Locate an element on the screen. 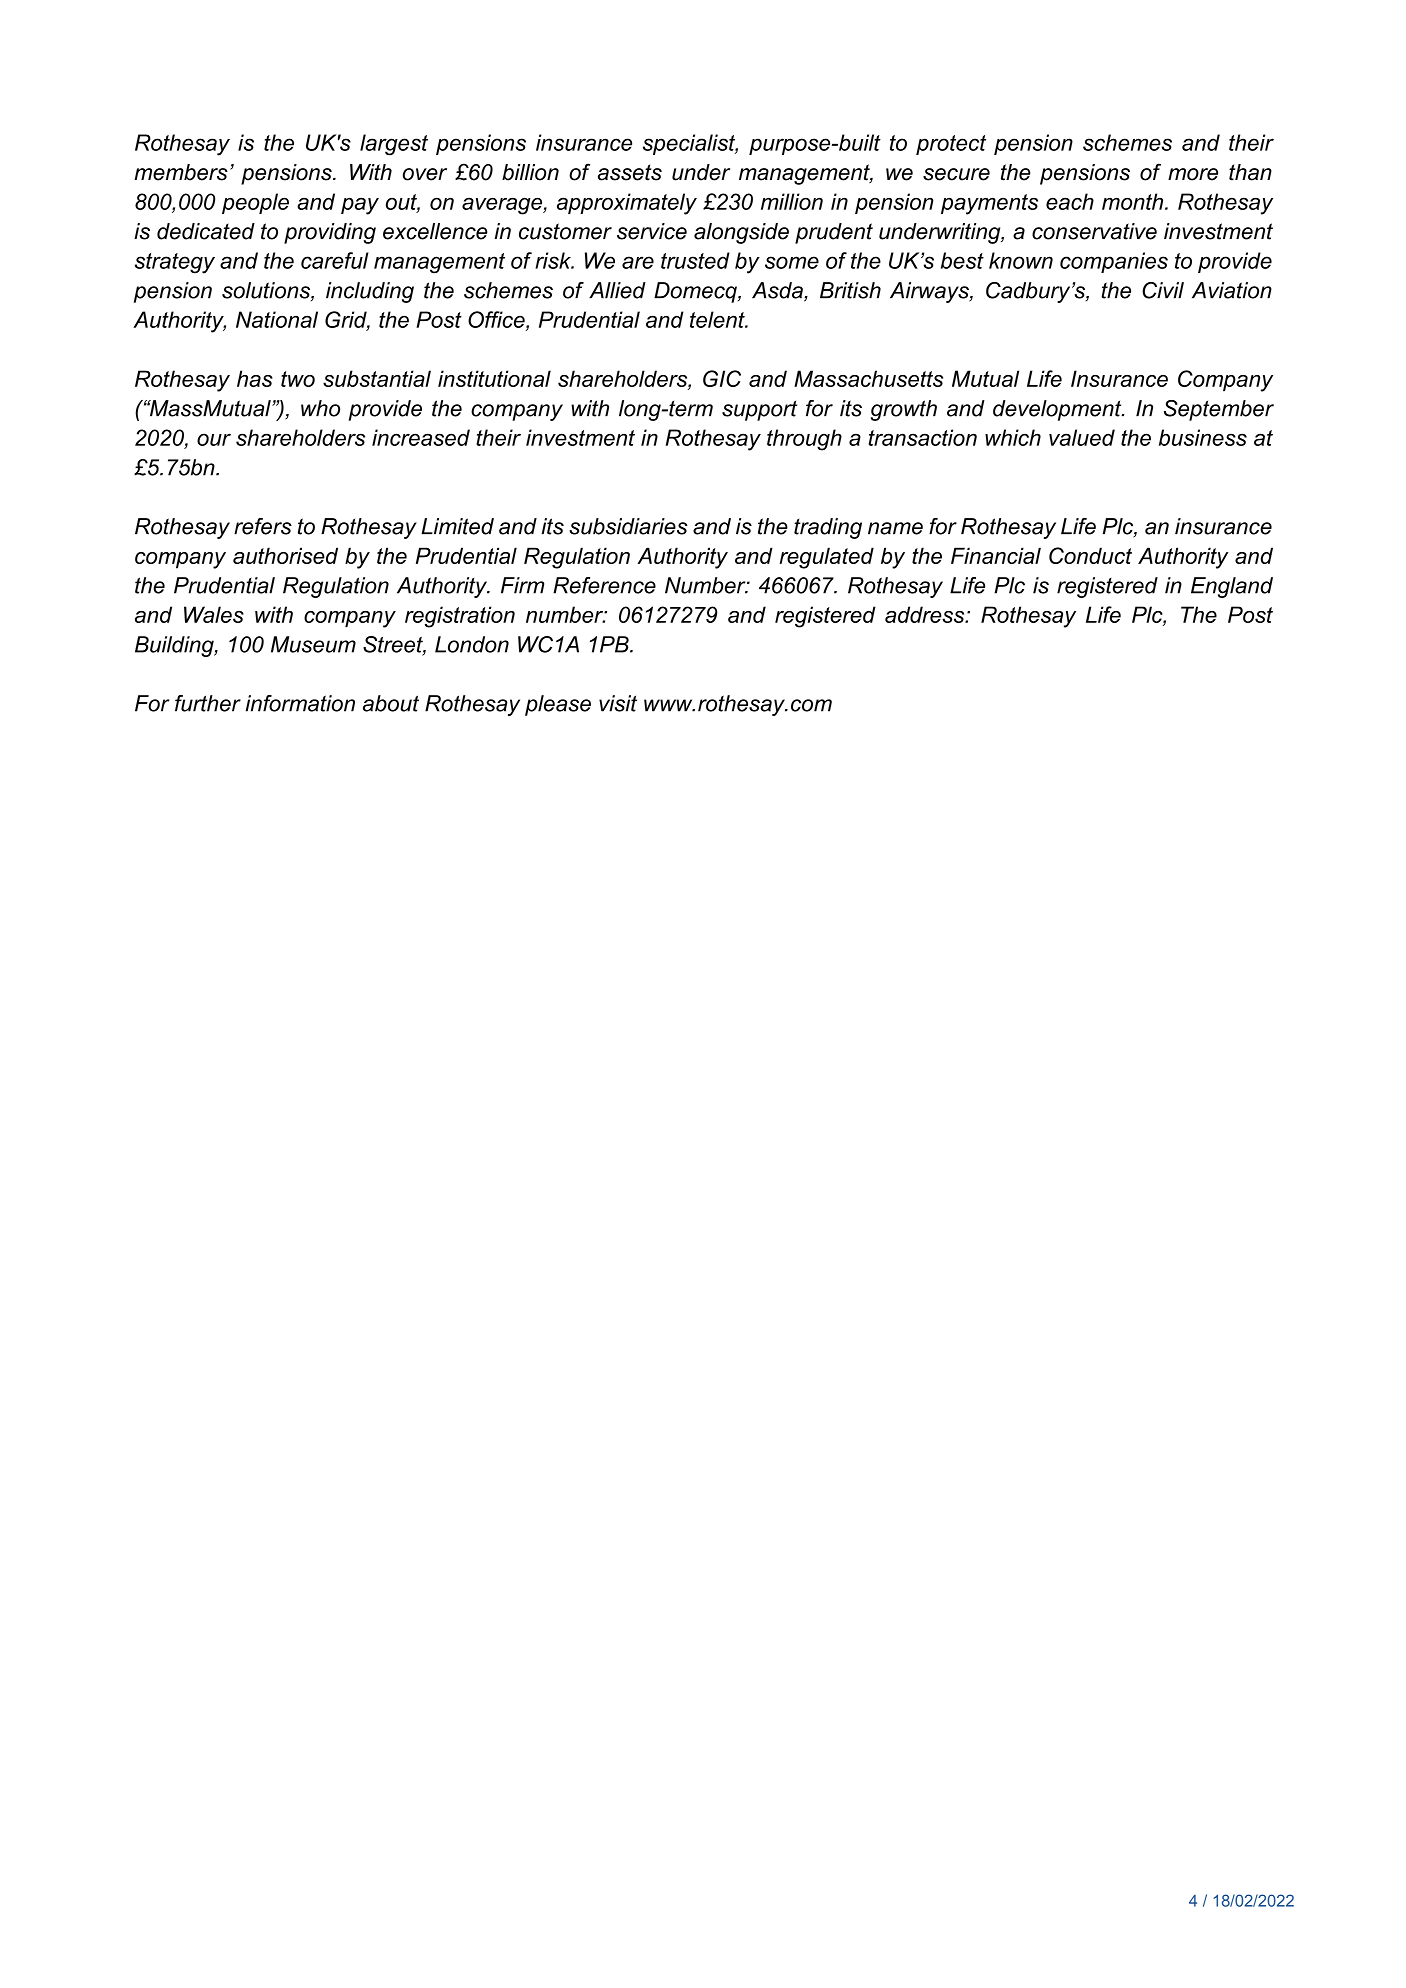  Conduct is located at coordinates (1090, 555).
